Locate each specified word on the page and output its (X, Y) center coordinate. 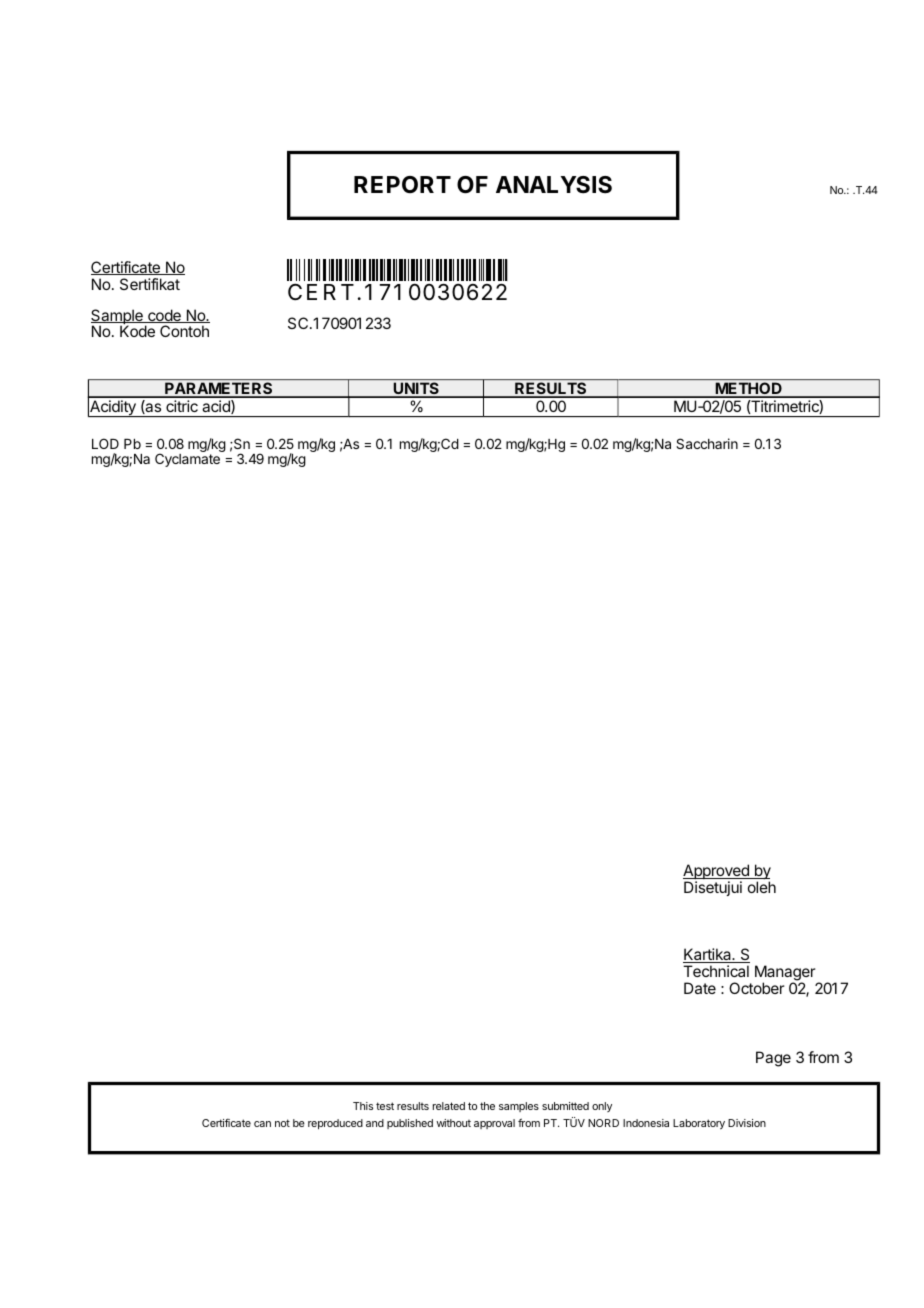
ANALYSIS (554, 185)
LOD (105, 443)
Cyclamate (188, 459)
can (262, 1124)
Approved (717, 873)
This (363, 1106)
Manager (785, 974)
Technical (716, 971)
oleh (762, 887)
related (449, 1106)
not (282, 1123)
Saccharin (707, 443)
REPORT (402, 184)
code (164, 316)
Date (700, 988)
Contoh (184, 331)
